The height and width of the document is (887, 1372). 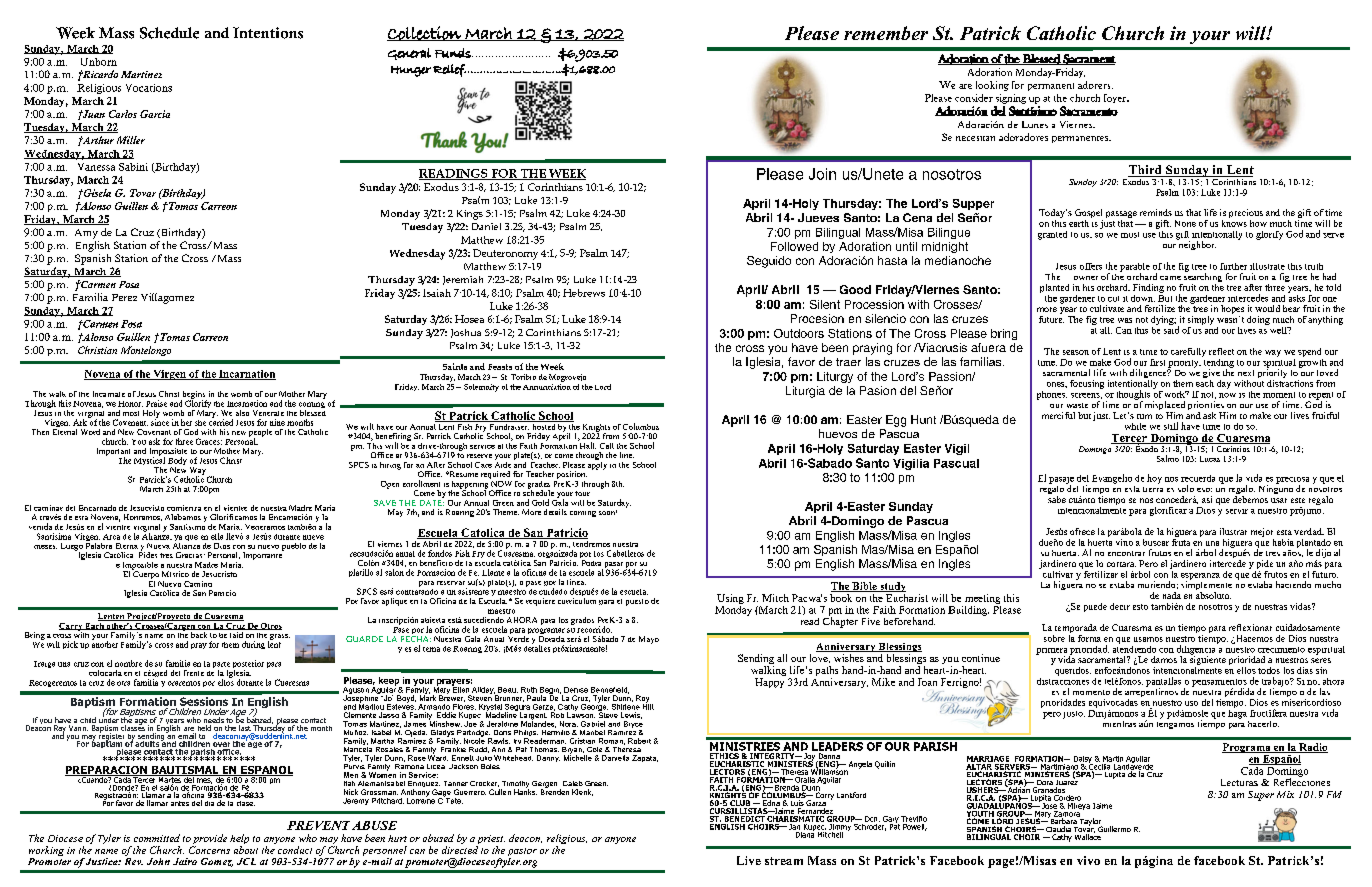 What do you see at coordinates (209, 840) in the document?
I see `provide` at bounding box center [209, 840].
